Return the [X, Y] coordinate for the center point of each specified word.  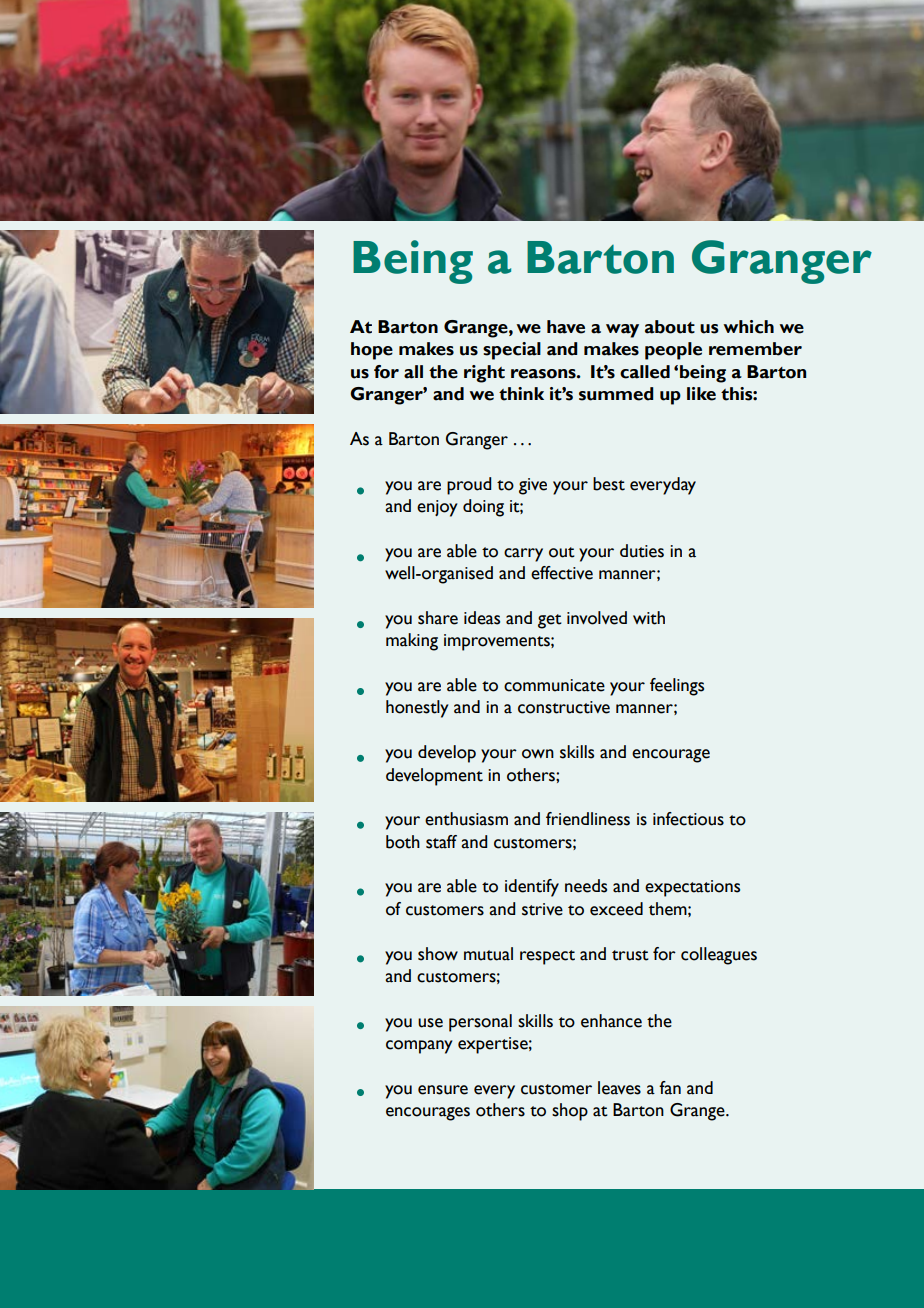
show [438, 954]
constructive [564, 707]
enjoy [437, 508]
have [566, 327]
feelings [677, 687]
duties [642, 551]
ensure [443, 1090]
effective [562, 573]
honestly [417, 709]
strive [542, 909]
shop [570, 1112]
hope [372, 351]
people [673, 351]
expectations [692, 888]
